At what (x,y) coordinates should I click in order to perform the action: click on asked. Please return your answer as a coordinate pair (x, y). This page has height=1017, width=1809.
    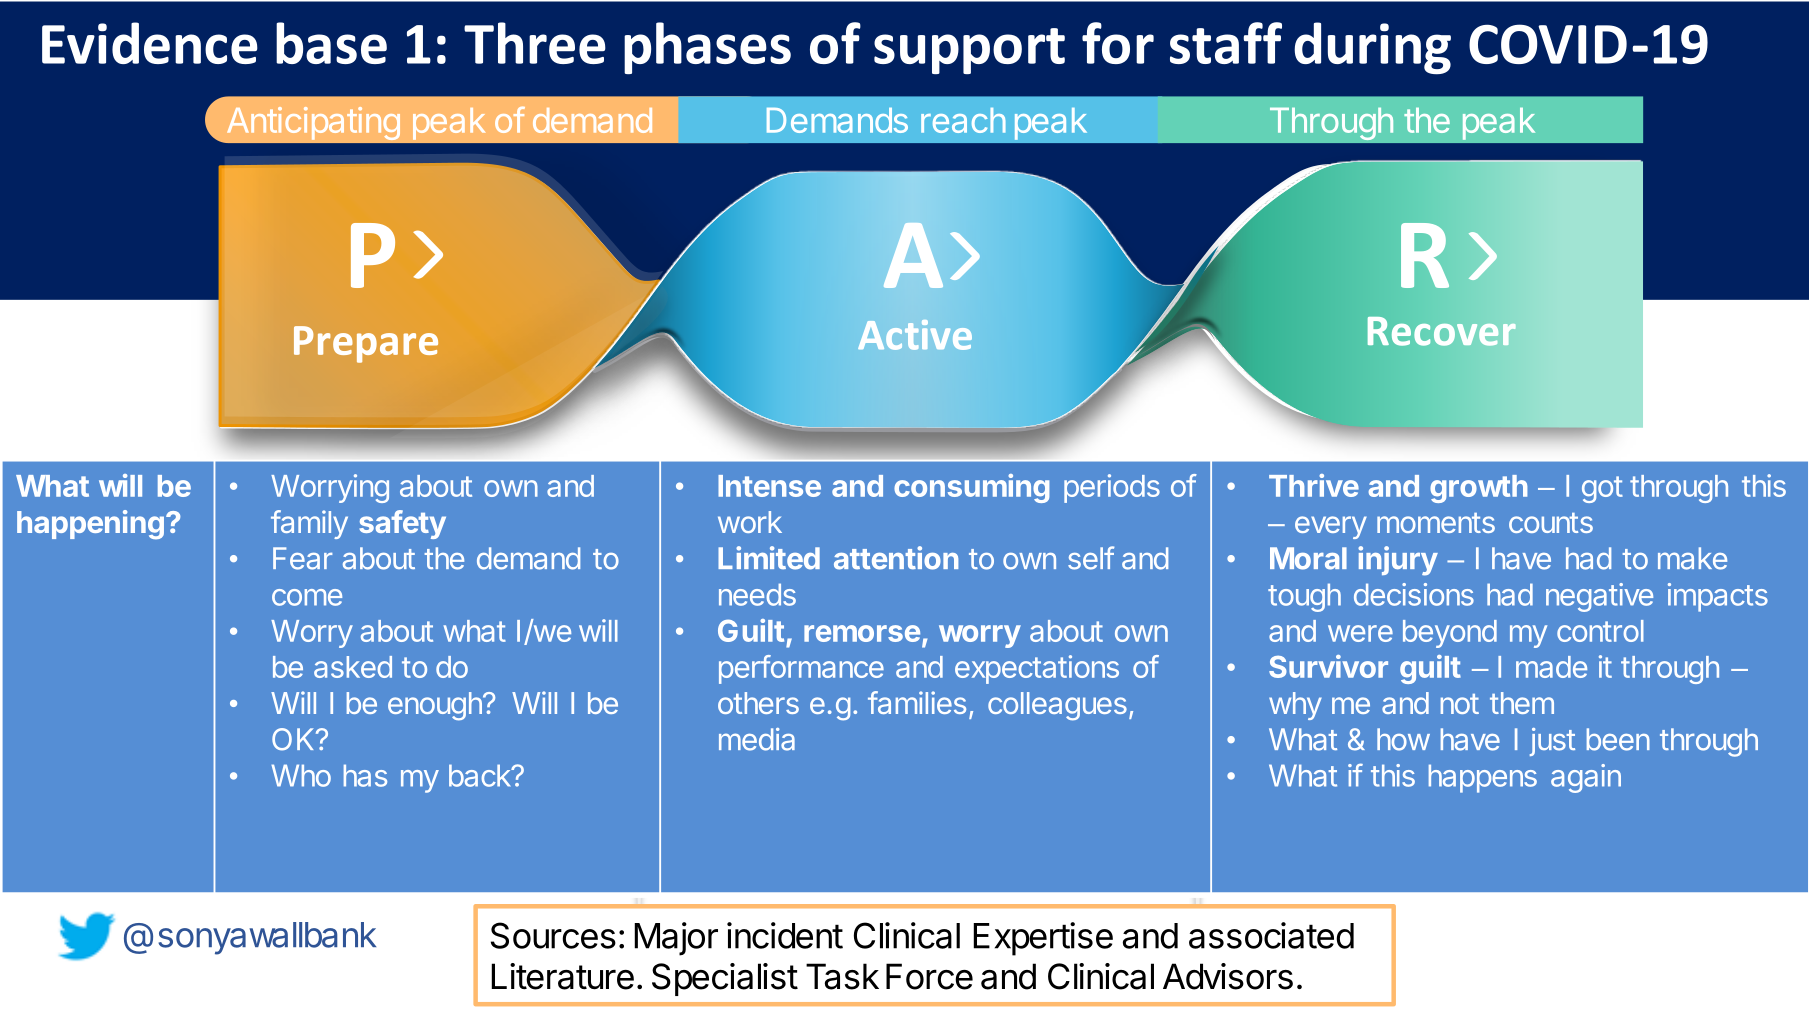
    Looking at the image, I should click on (353, 667).
